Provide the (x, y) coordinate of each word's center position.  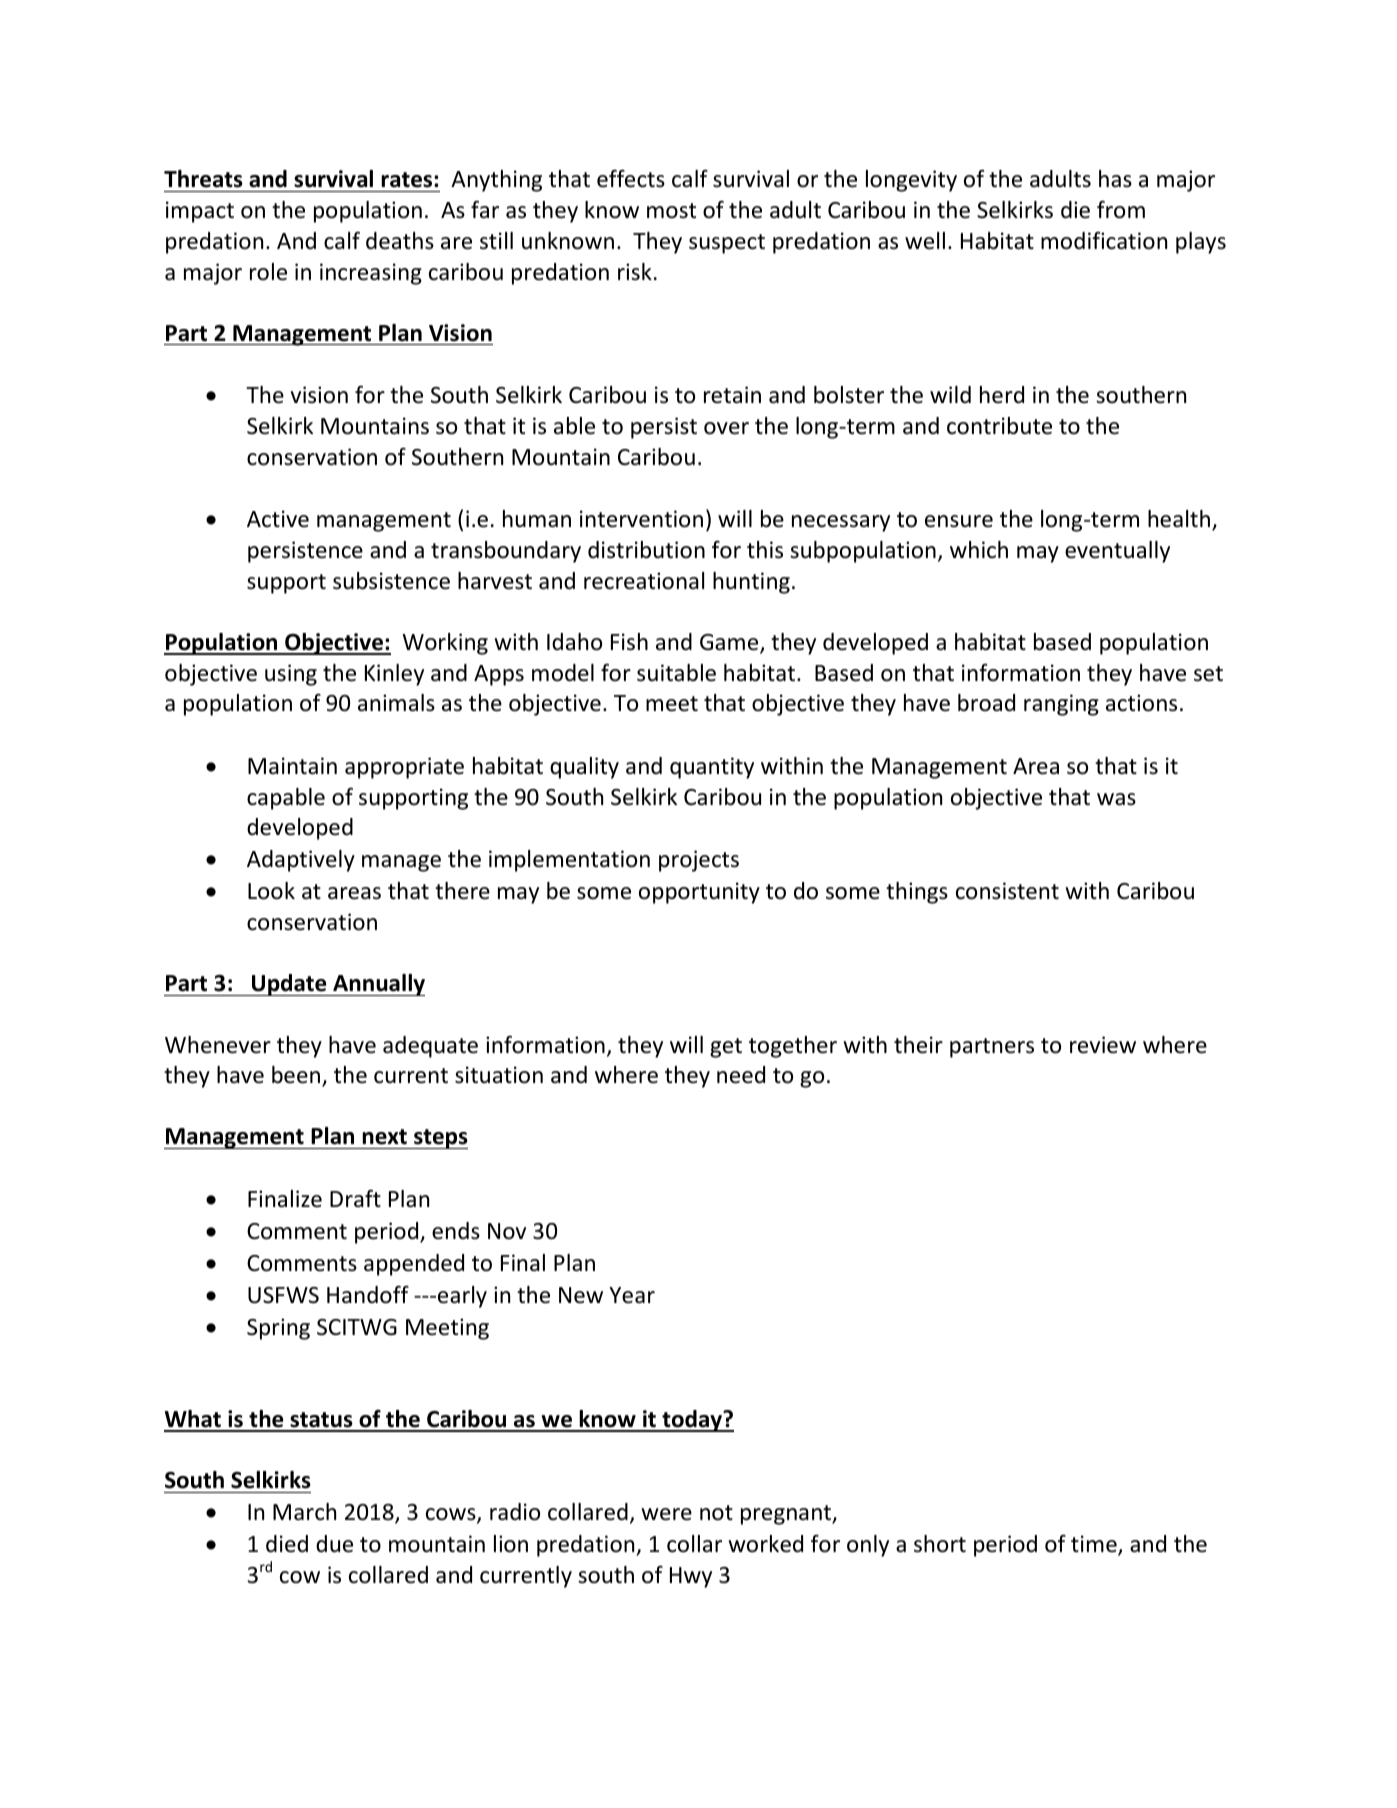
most (671, 211)
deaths (400, 241)
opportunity (699, 893)
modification (1104, 240)
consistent (1007, 891)
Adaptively (301, 861)
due (334, 1544)
